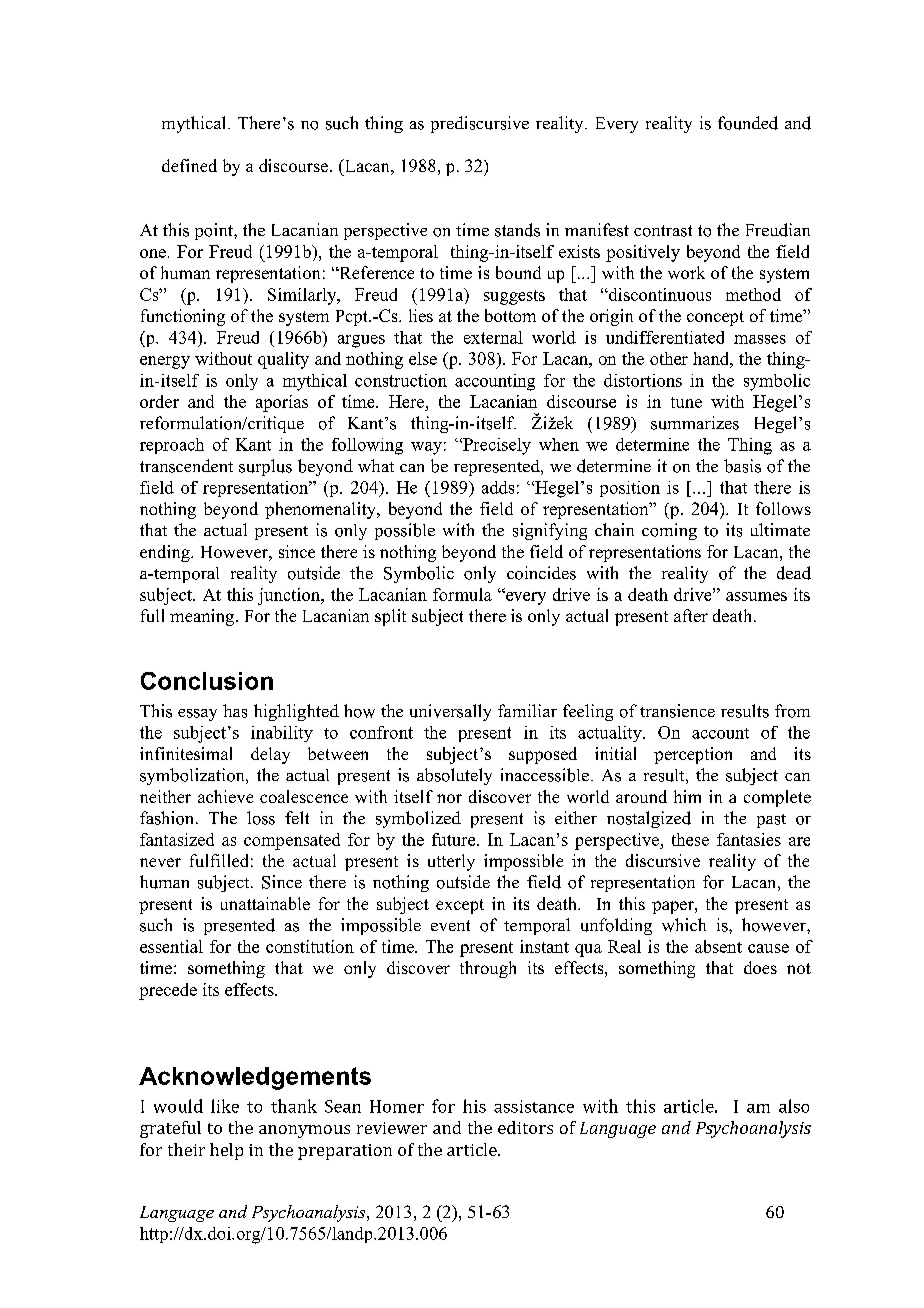 The image size is (924, 1308). What do you see at coordinates (265, 903) in the screenshot?
I see `unattainable` at bounding box center [265, 903].
